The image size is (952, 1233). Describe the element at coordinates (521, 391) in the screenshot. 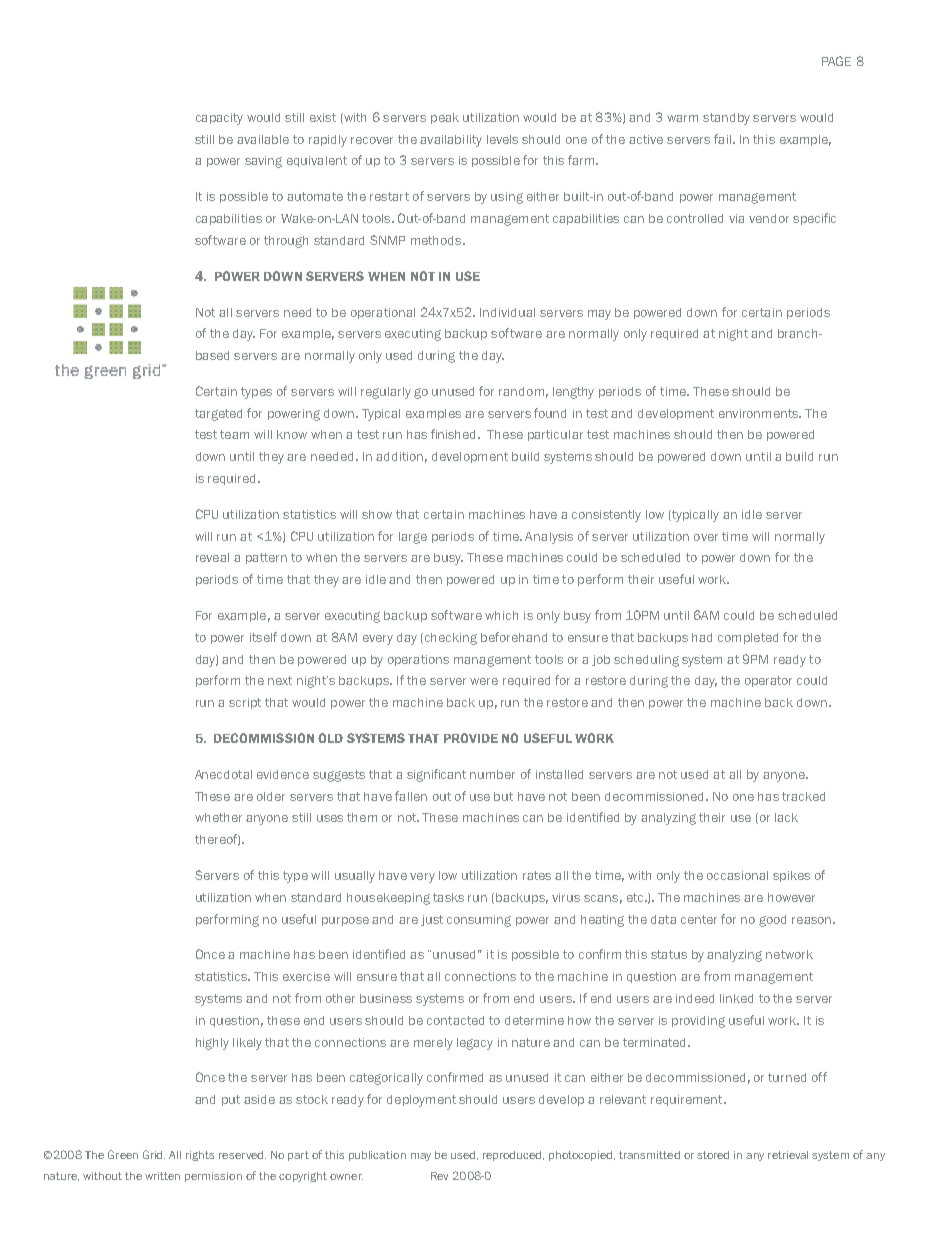

I see `random` at that location.
